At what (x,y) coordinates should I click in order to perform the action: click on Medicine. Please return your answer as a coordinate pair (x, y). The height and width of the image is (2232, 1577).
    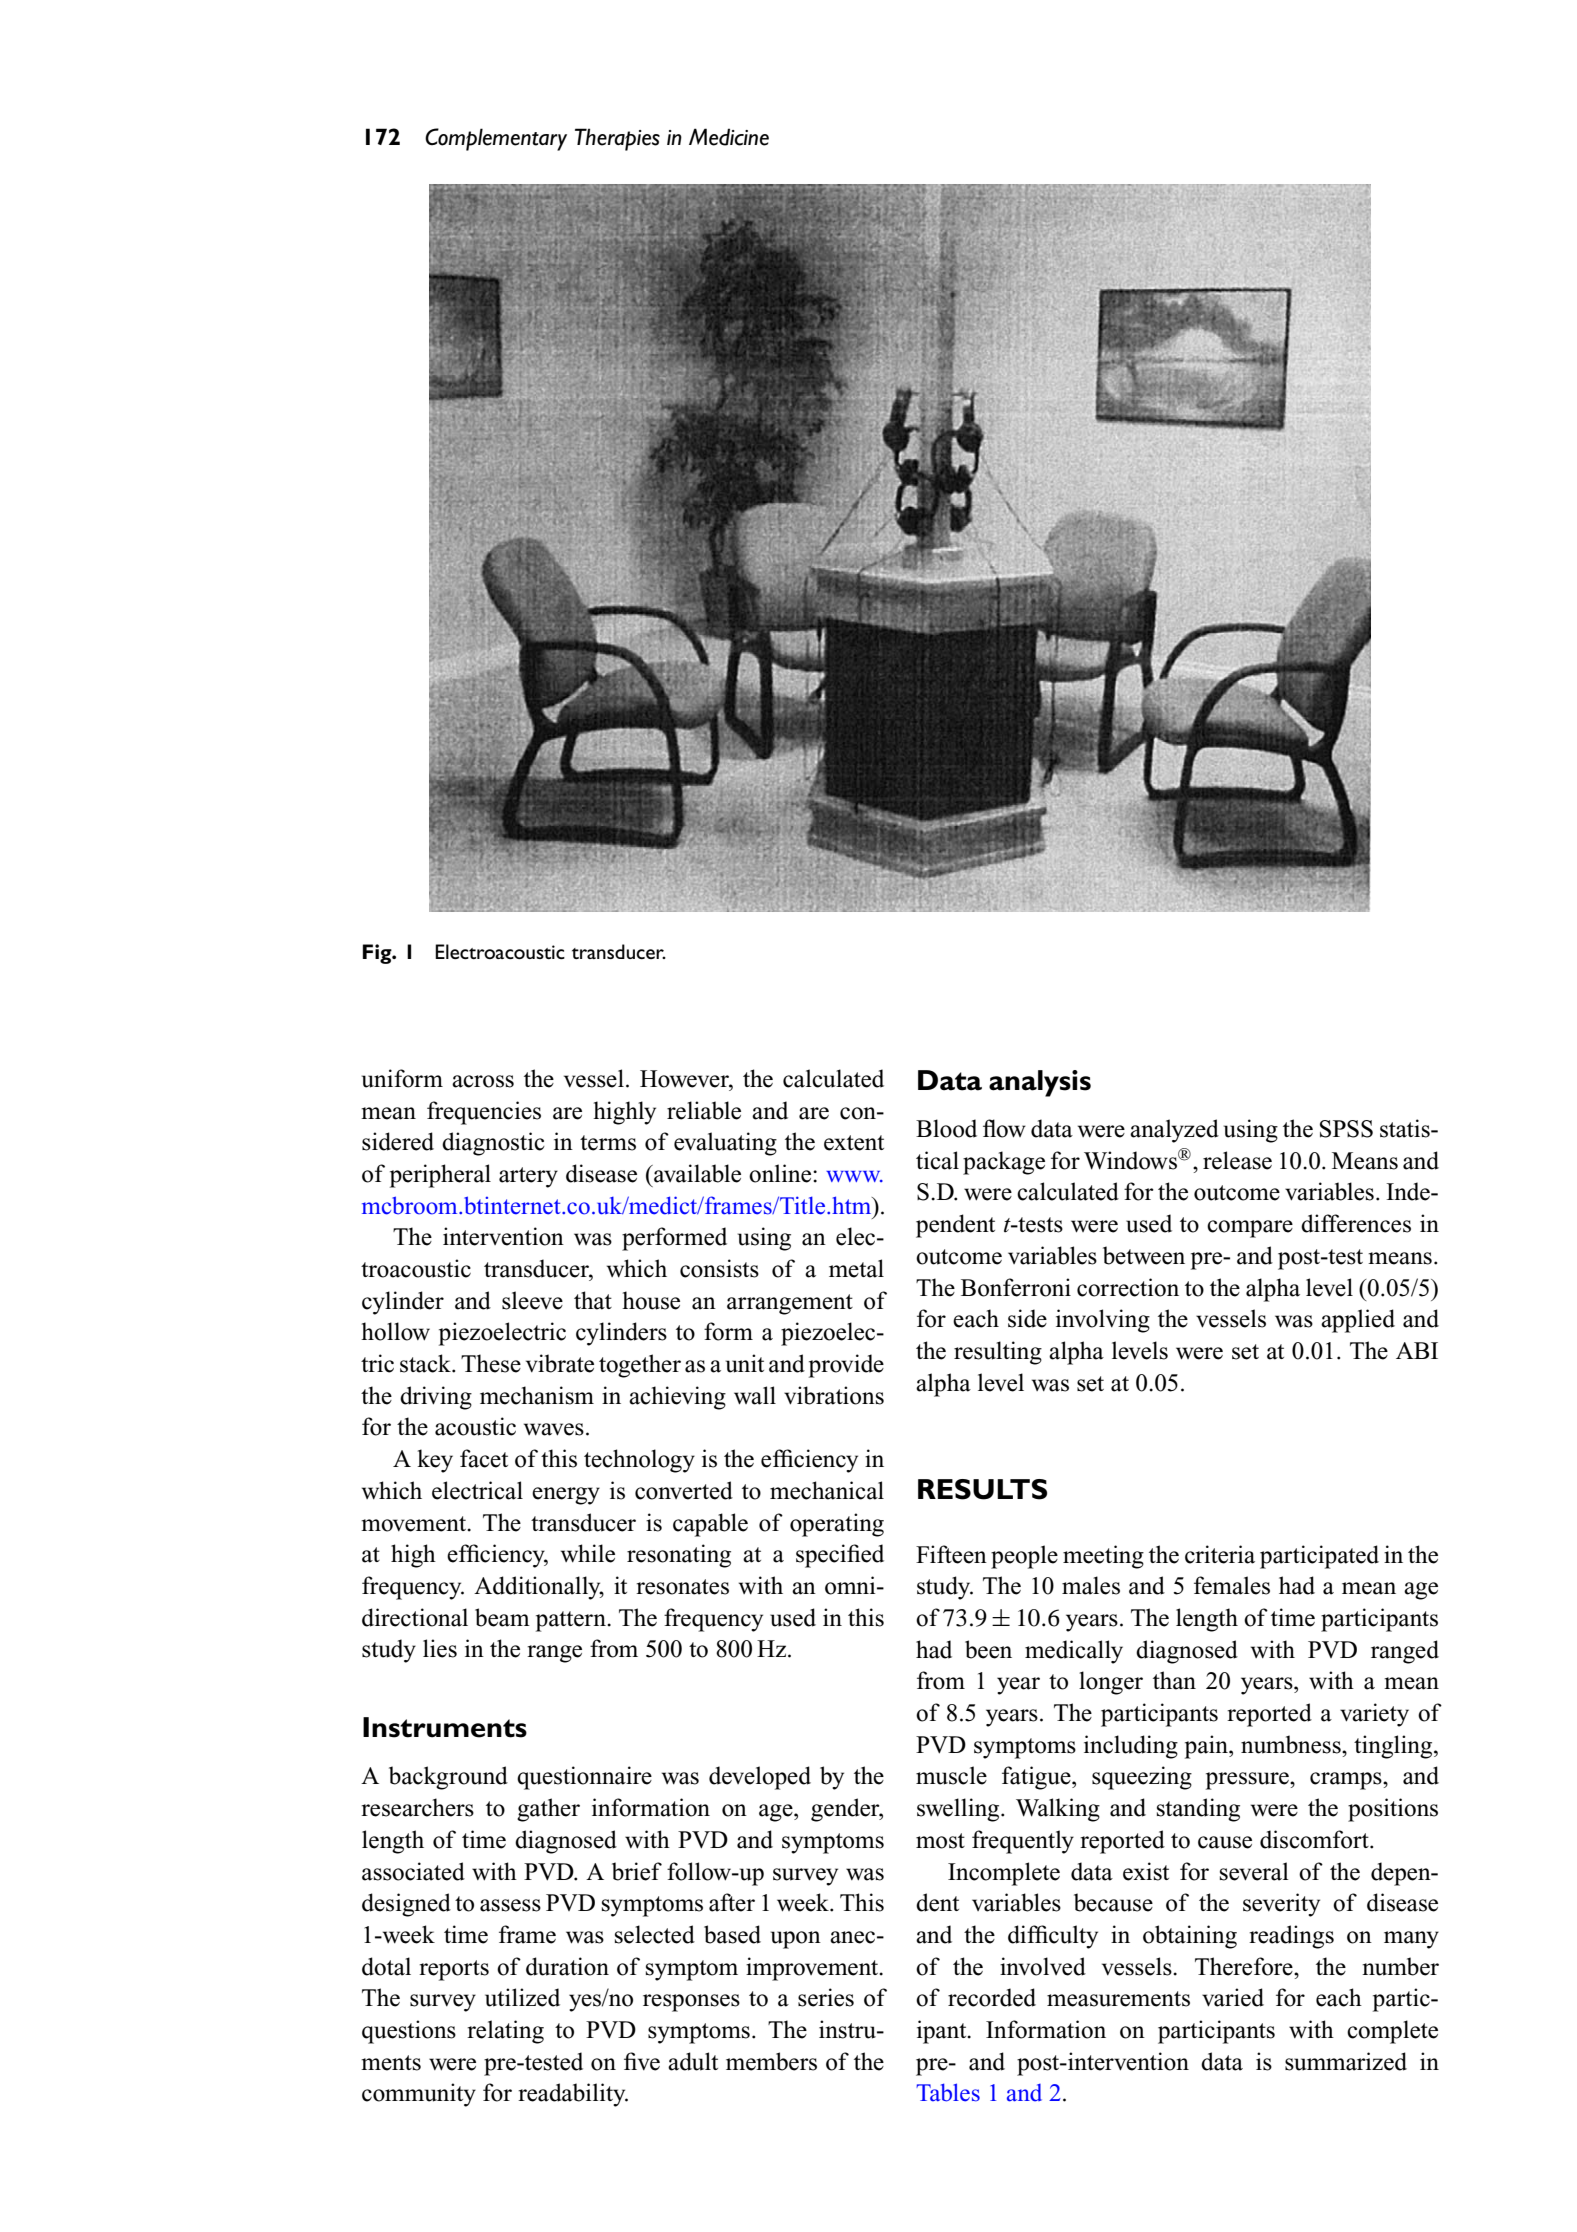
    Looking at the image, I should click on (729, 137).
